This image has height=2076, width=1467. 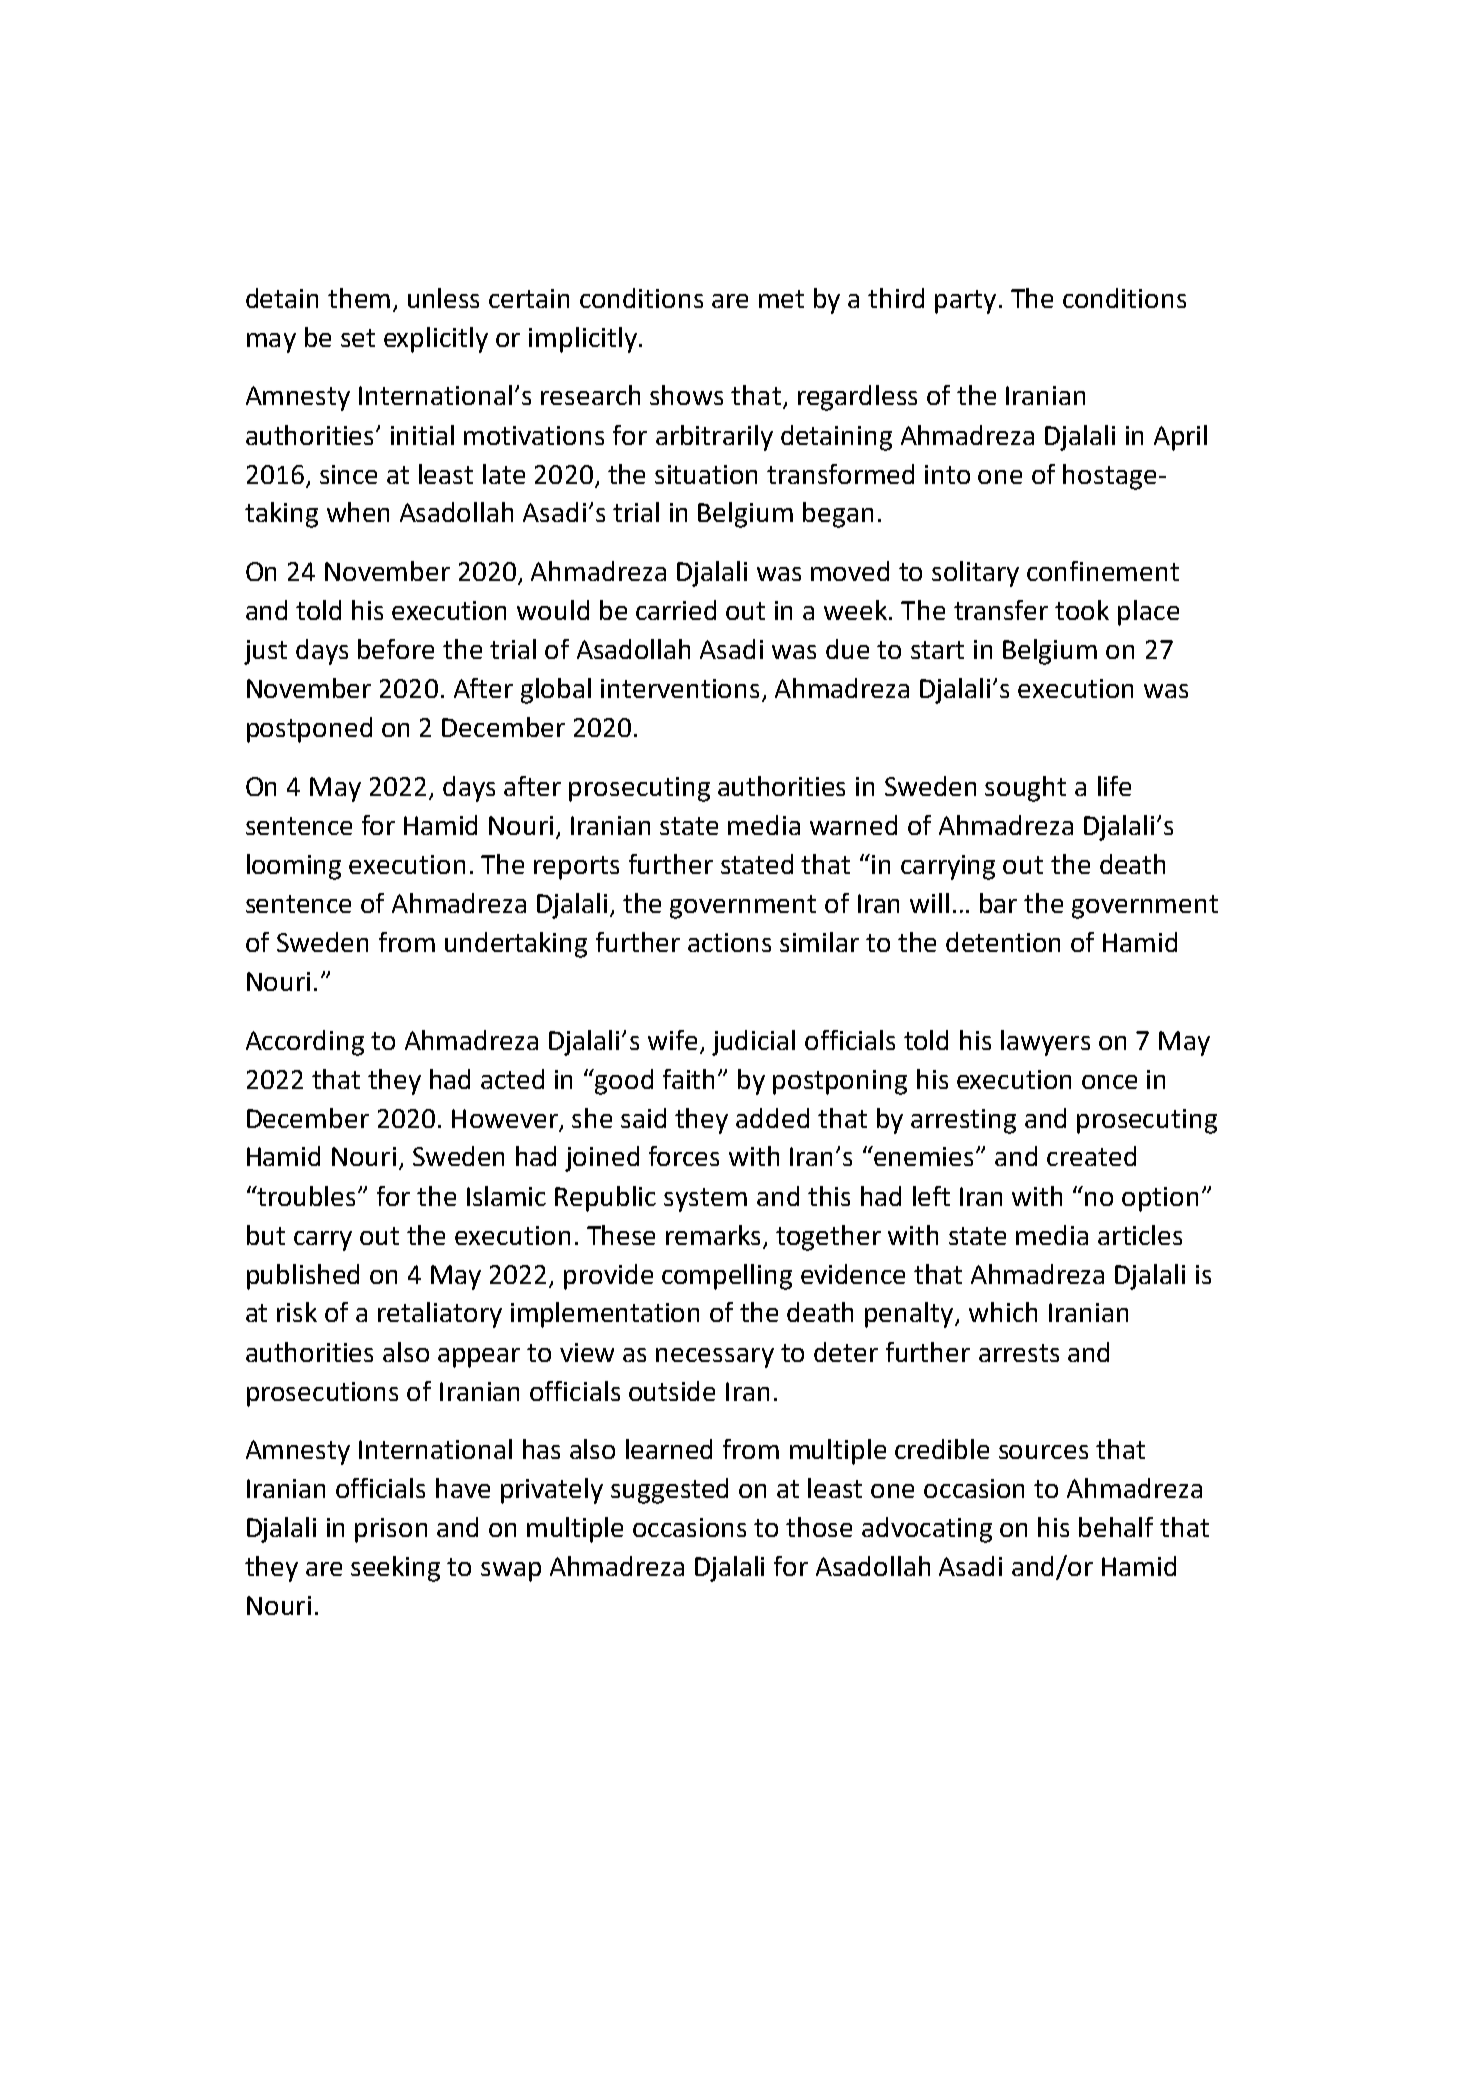 I want to click on actions, so click(x=729, y=942).
